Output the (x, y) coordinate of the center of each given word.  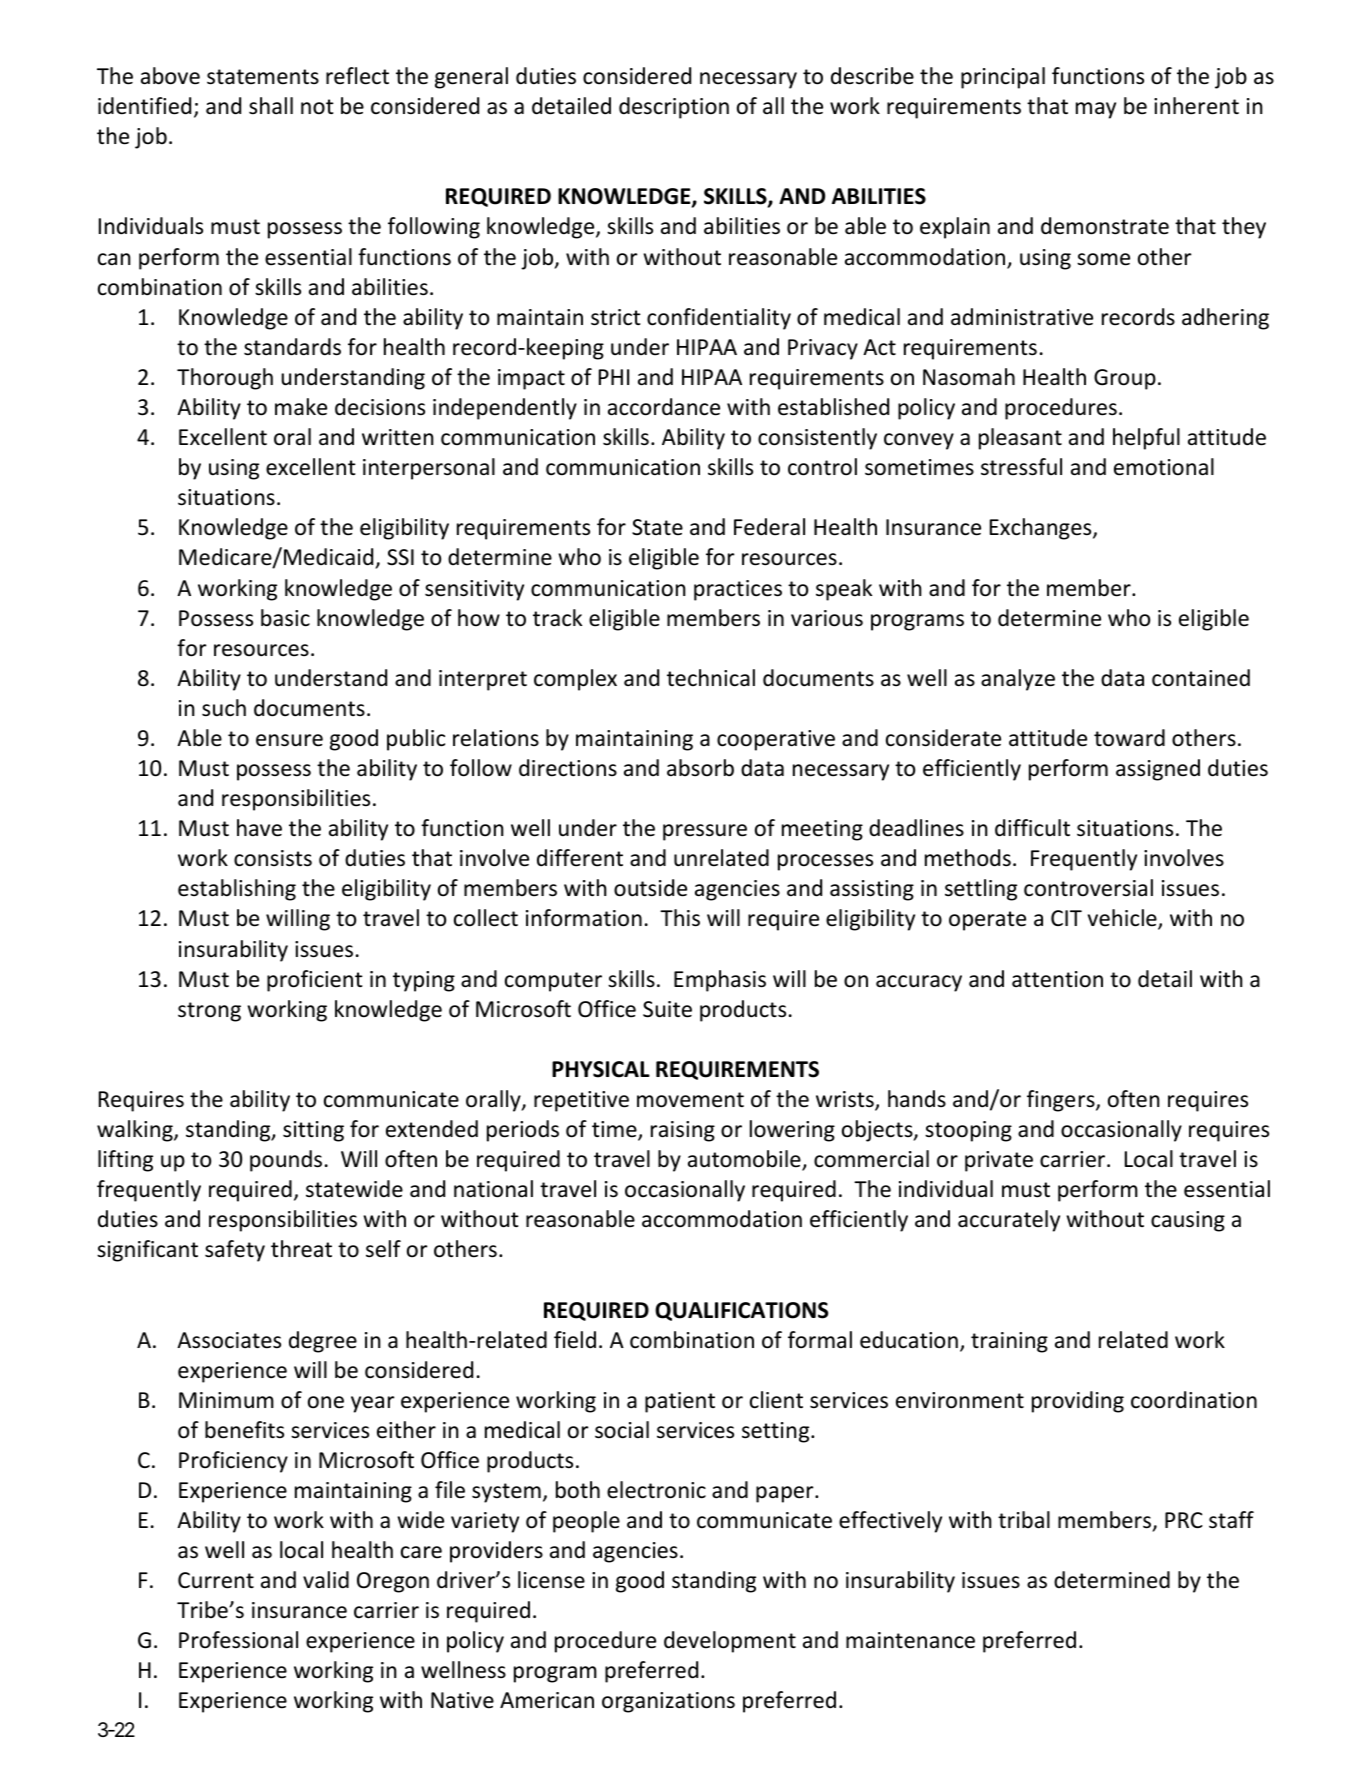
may (1096, 110)
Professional (238, 1640)
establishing (237, 890)
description (674, 108)
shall (271, 106)
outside (650, 888)
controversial (1088, 888)
